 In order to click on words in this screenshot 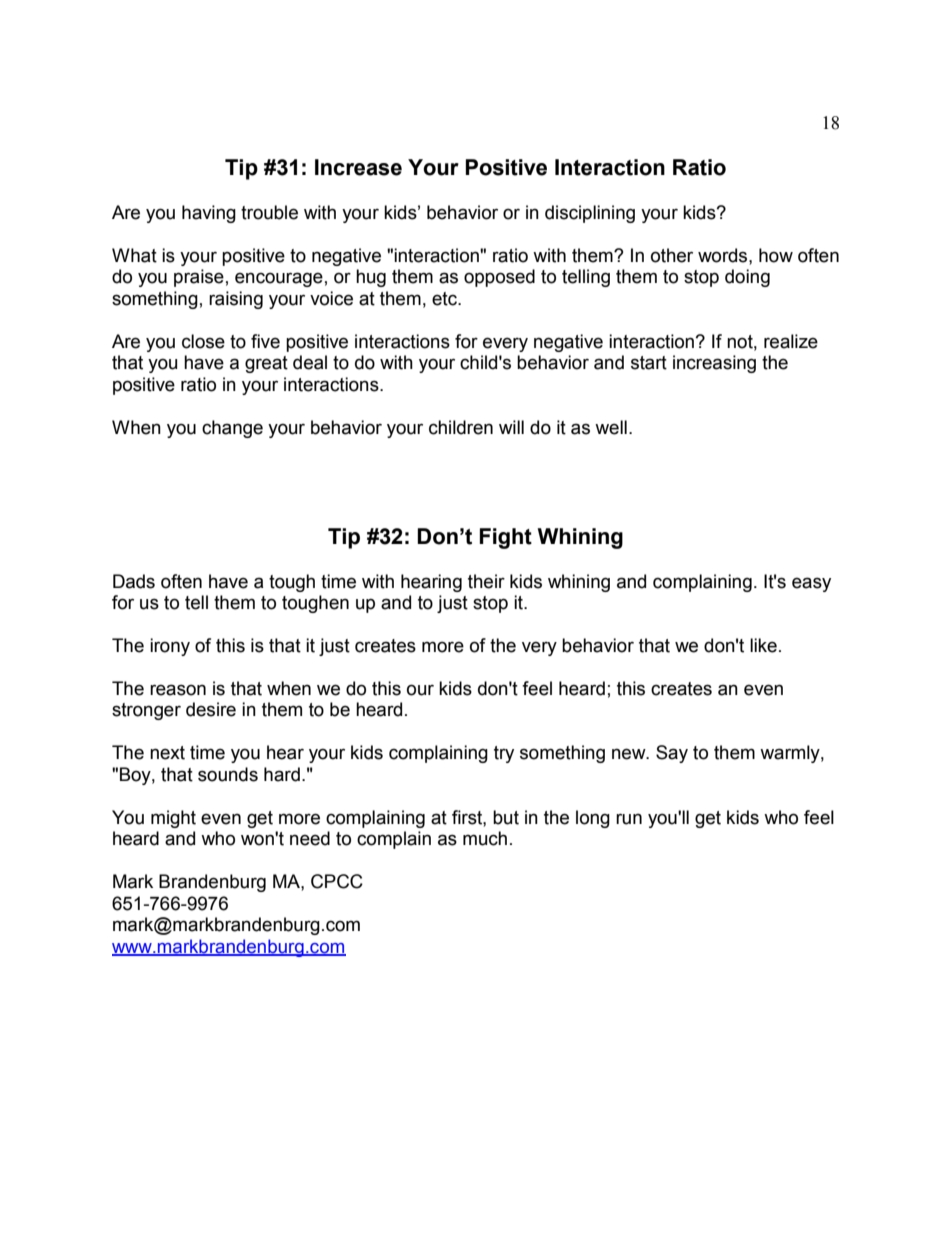, I will do `click(724, 255)`.
